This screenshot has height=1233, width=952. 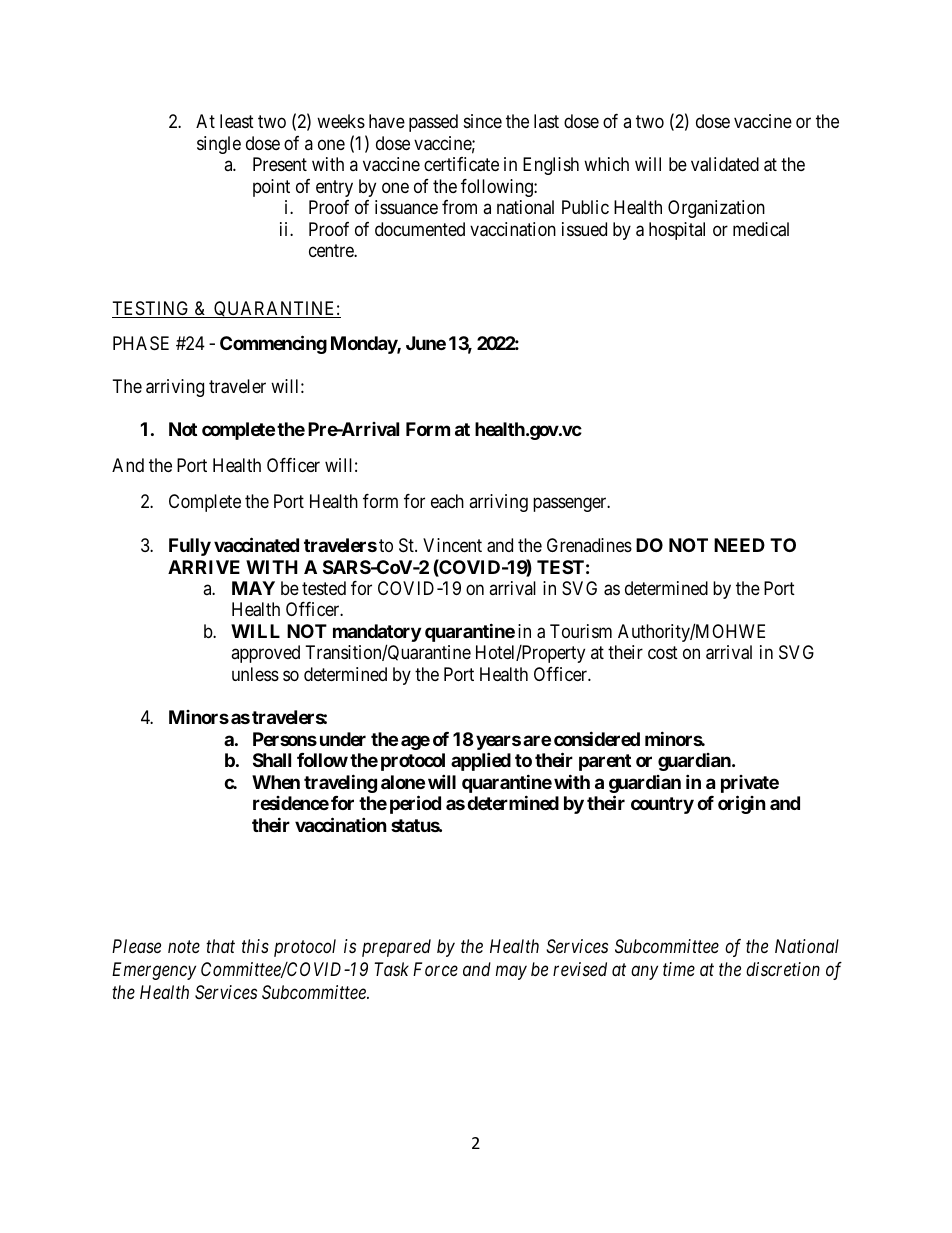 I want to click on that, so click(x=220, y=946).
